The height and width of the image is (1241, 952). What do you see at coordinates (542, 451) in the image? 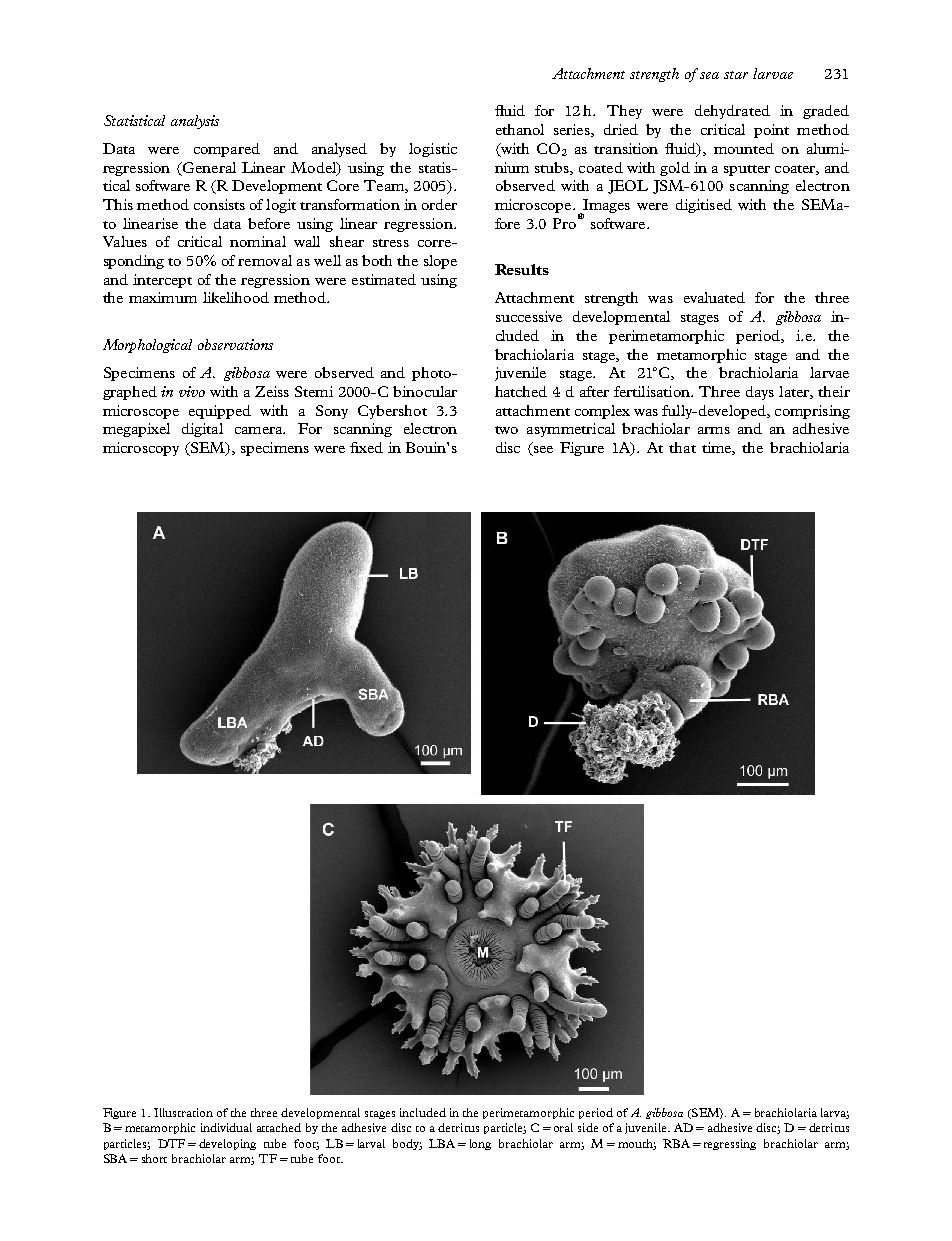
I see `see` at bounding box center [542, 451].
